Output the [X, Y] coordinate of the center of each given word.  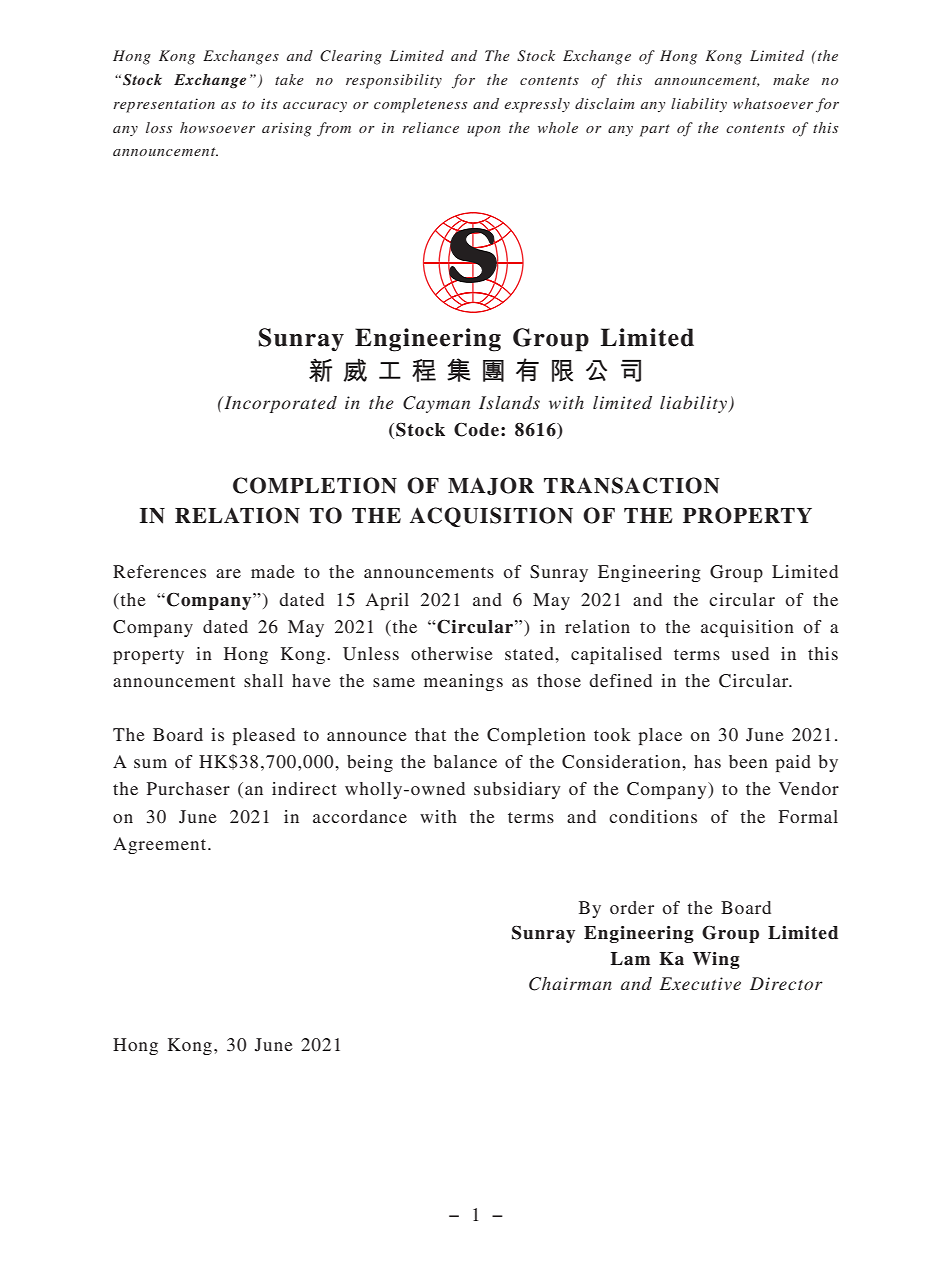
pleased [263, 736]
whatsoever [773, 103]
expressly [537, 105]
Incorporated [279, 404]
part [655, 130]
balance [465, 761]
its [269, 103]
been [748, 761]
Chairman [570, 984]
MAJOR [491, 486]
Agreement [161, 845]
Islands [509, 402]
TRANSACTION [631, 485]
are [228, 573]
